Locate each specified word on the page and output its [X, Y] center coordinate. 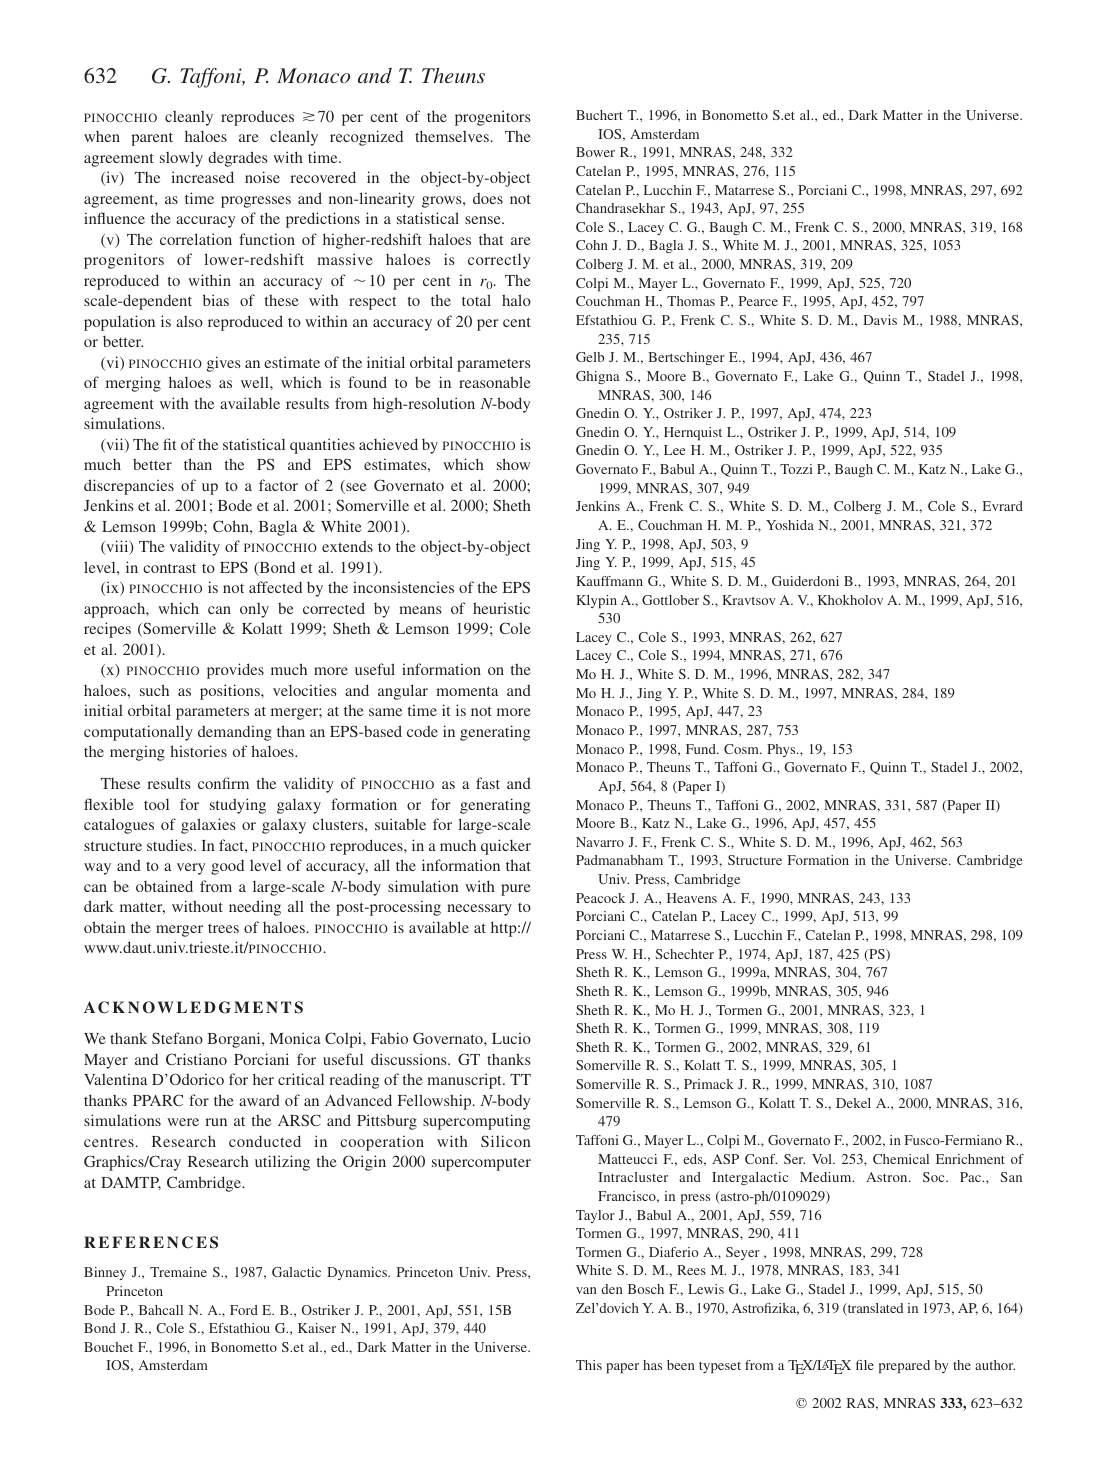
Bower [595, 152]
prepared [904, 1366]
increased [202, 177]
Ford [244, 1310]
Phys [782, 750]
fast [488, 783]
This [589, 1365]
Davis [880, 320]
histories [199, 751]
